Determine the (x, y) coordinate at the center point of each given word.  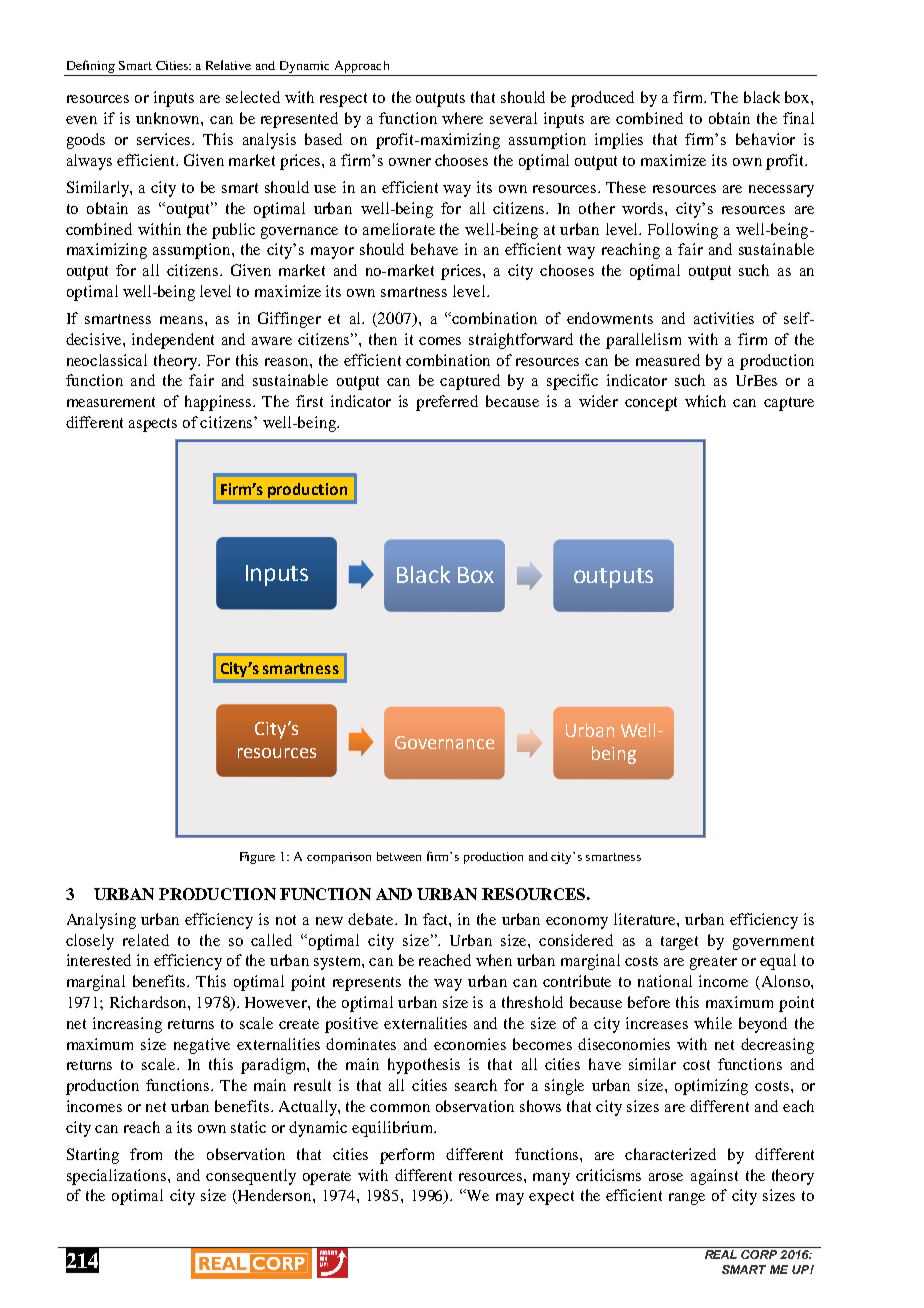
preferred (447, 403)
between (399, 856)
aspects (153, 425)
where (462, 118)
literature (646, 919)
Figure (257, 858)
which (705, 401)
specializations (118, 1177)
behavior (765, 139)
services (165, 139)
